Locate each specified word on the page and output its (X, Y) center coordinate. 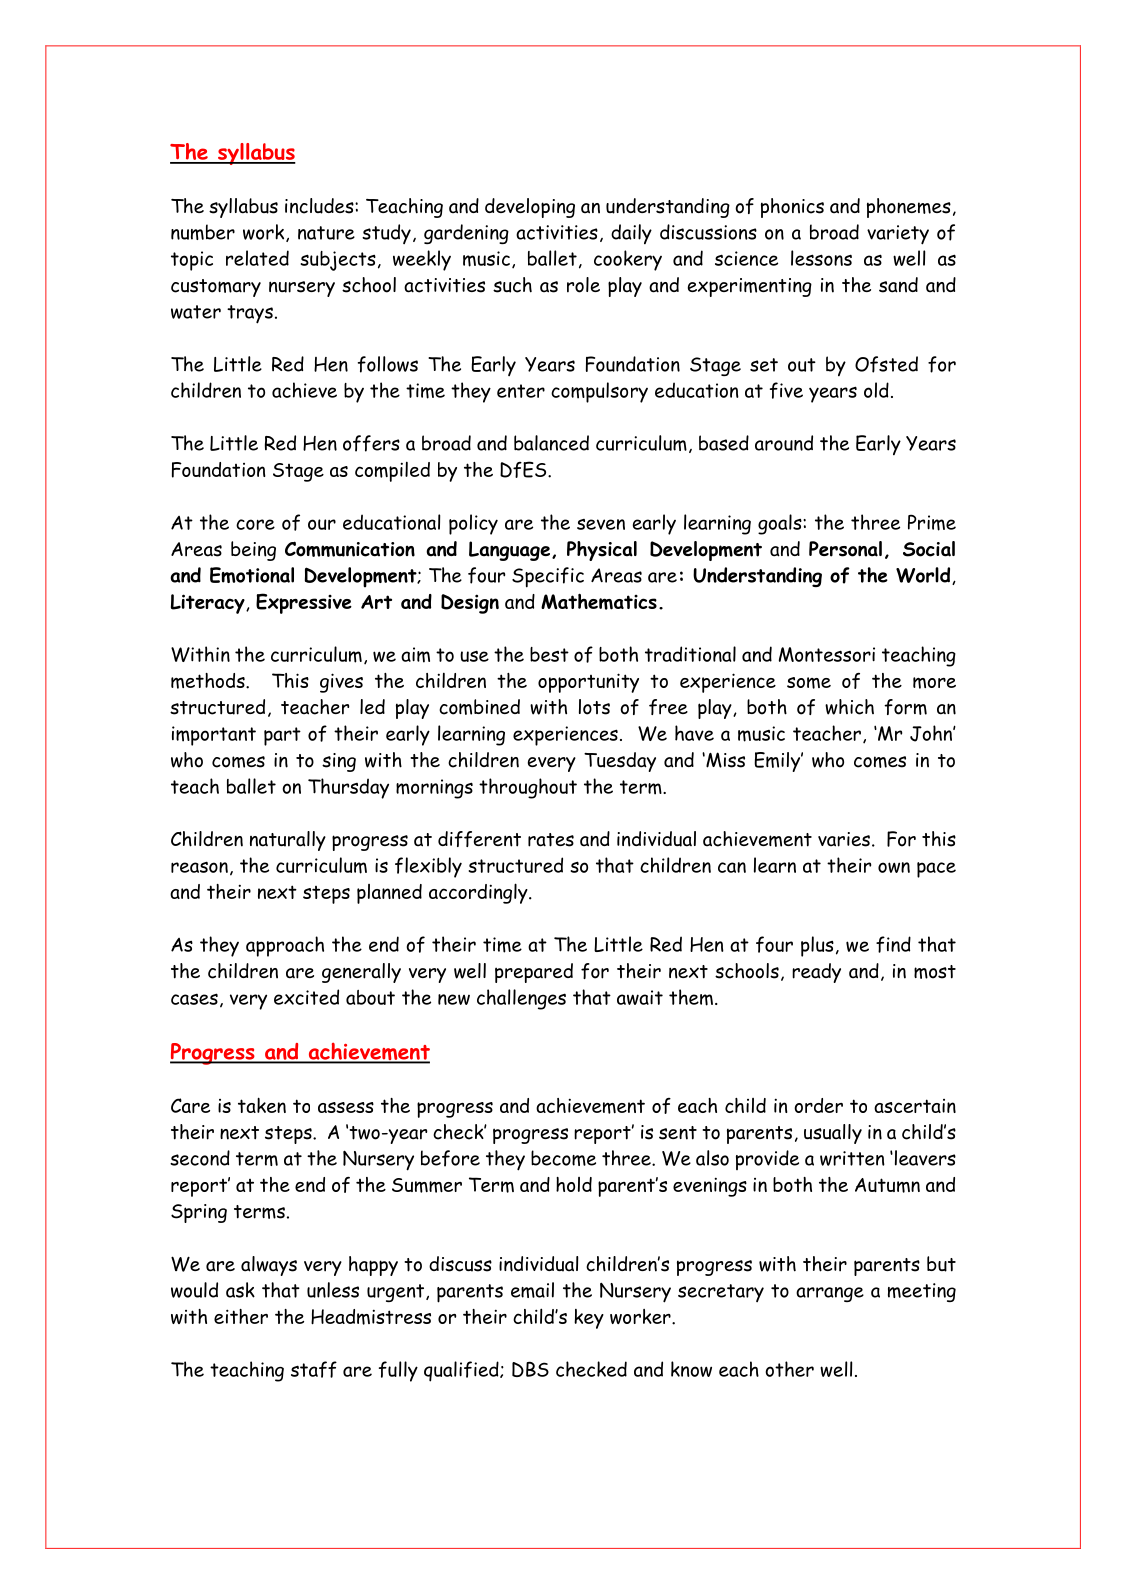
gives (341, 683)
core (255, 524)
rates (551, 840)
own (894, 867)
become (563, 1158)
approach (285, 946)
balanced (551, 443)
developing (530, 208)
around (784, 443)
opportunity (588, 683)
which (849, 707)
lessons (821, 258)
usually (833, 1134)
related (257, 258)
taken (262, 1105)
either (241, 1316)
